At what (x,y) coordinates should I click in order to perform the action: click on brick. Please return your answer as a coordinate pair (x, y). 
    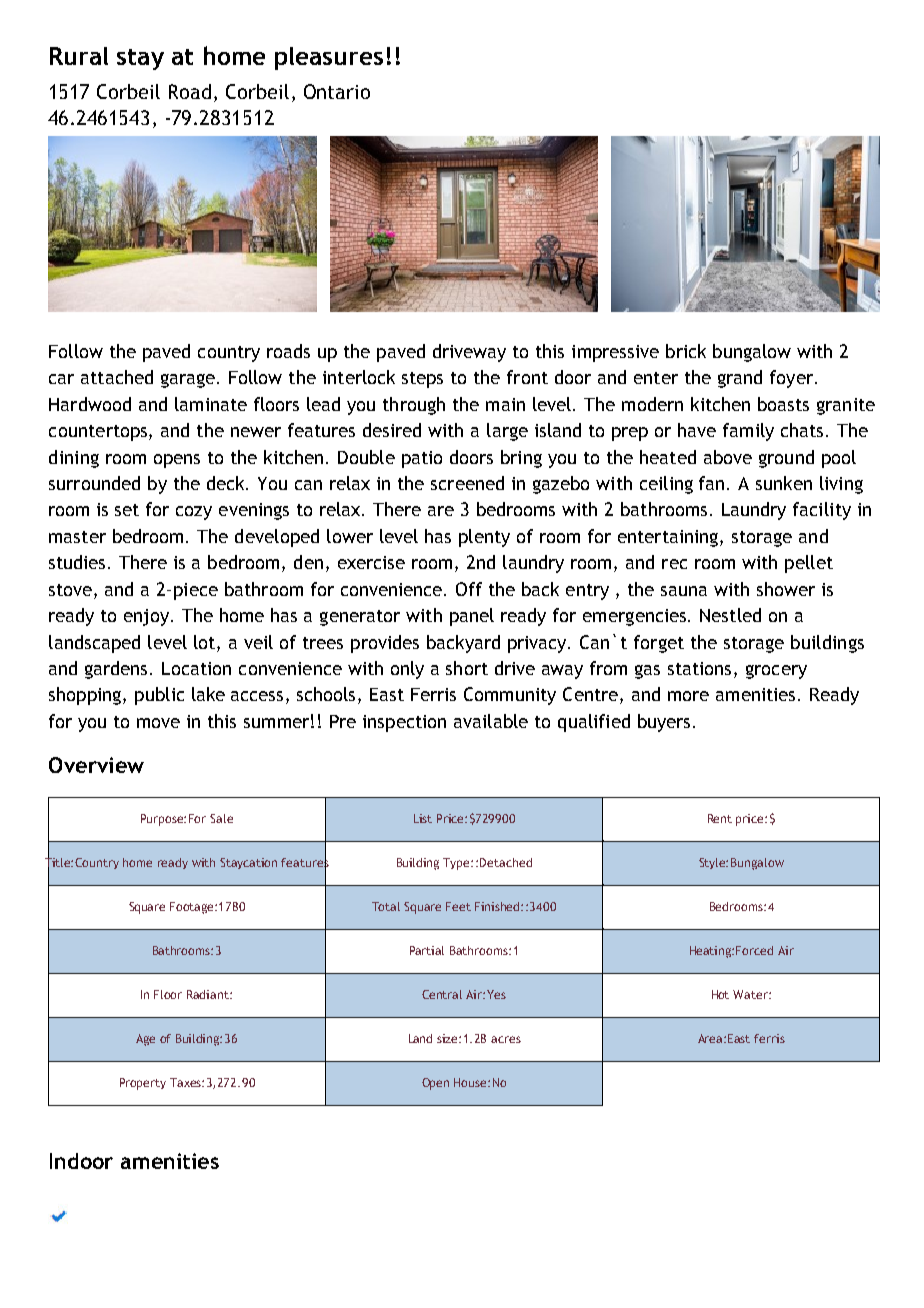
    Looking at the image, I should click on (686, 351).
